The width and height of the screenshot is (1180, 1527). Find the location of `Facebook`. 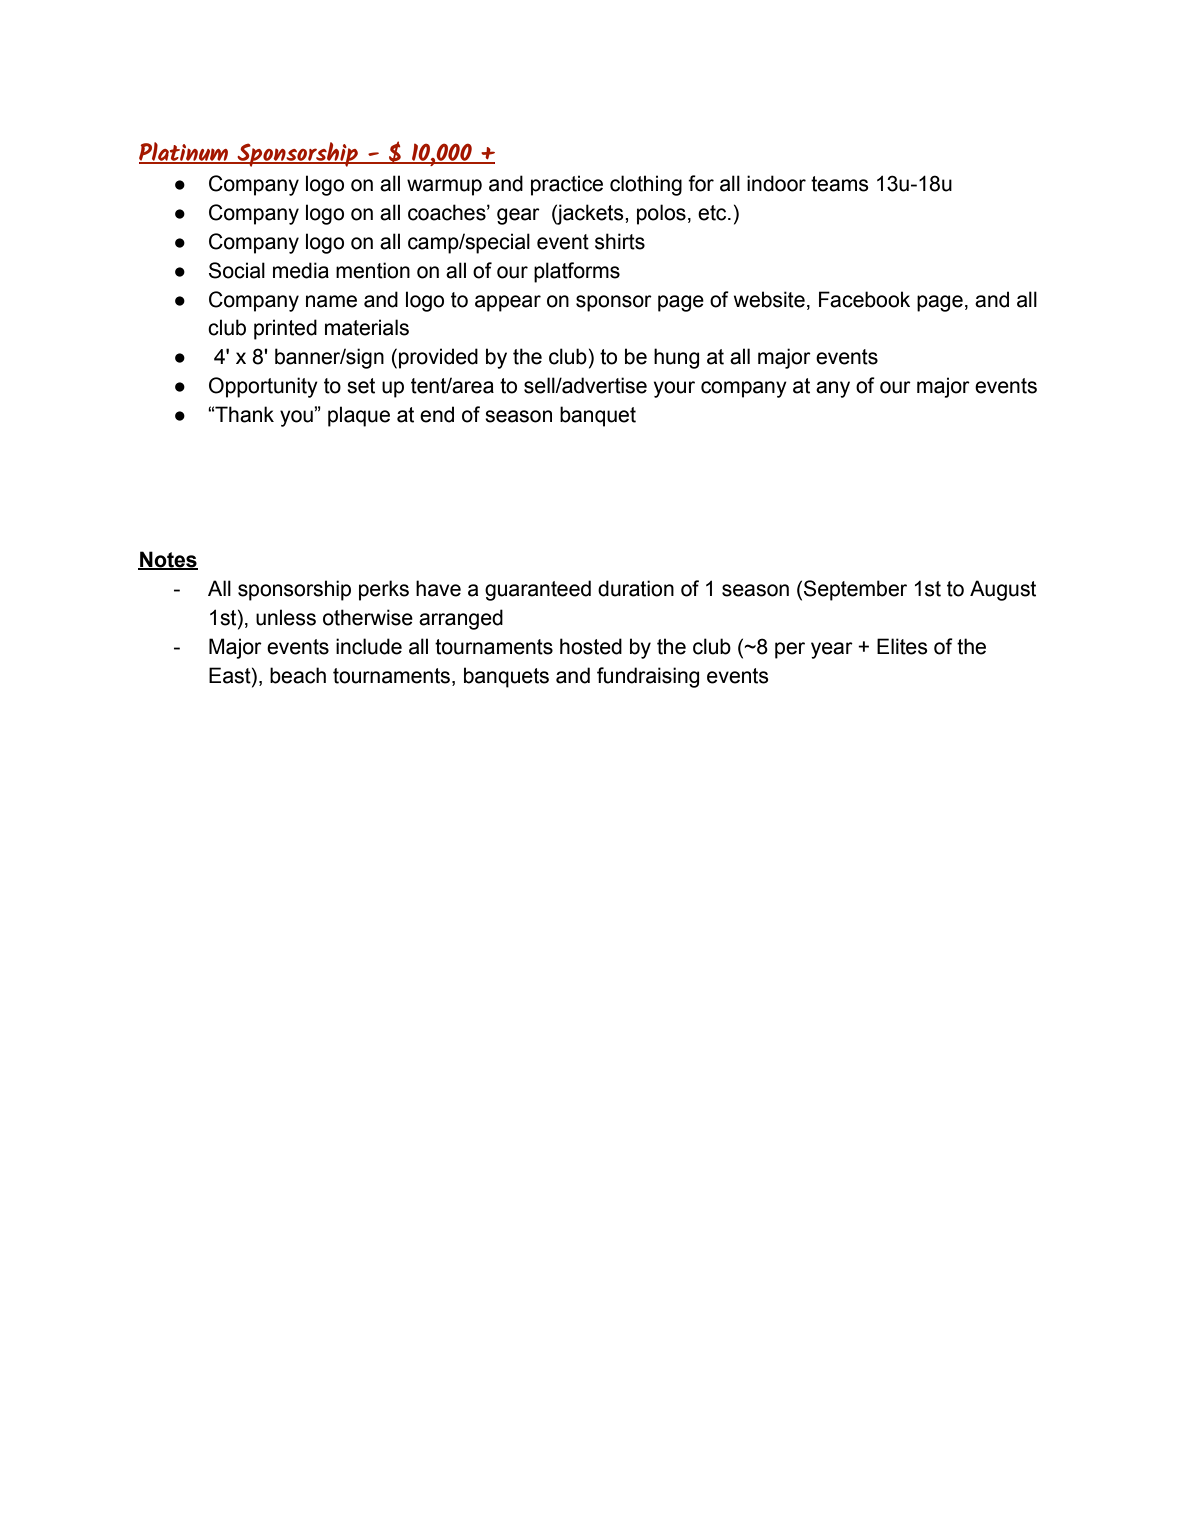

Facebook is located at coordinates (864, 299).
